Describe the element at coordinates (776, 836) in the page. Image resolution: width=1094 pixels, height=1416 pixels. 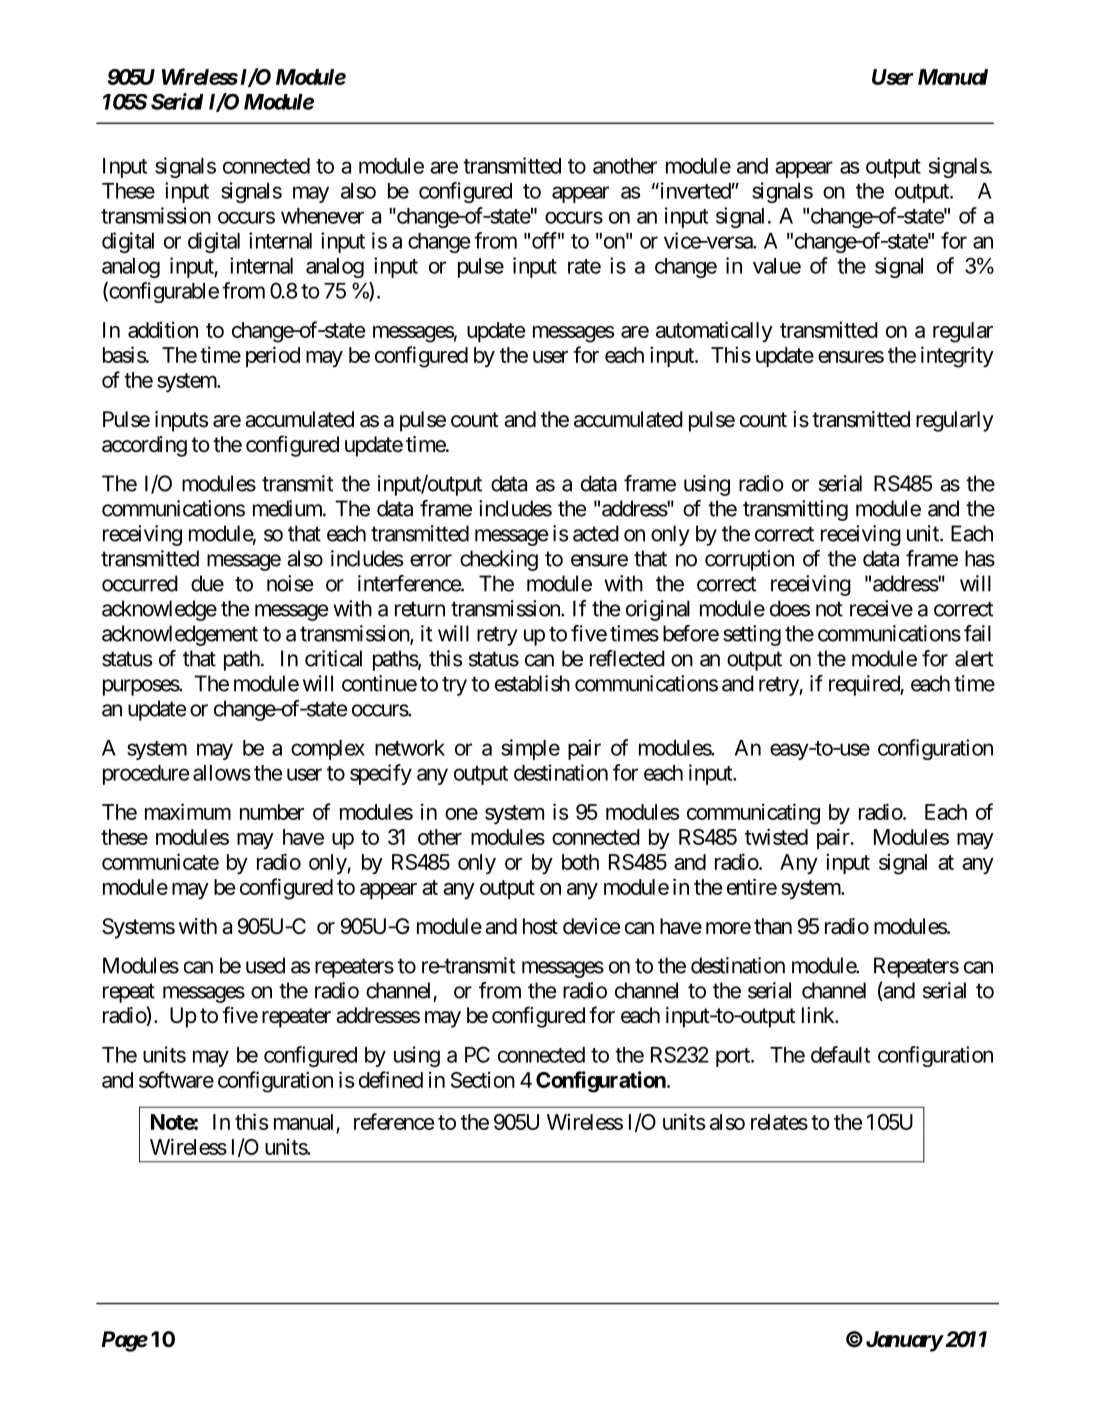
I see `twisted` at that location.
